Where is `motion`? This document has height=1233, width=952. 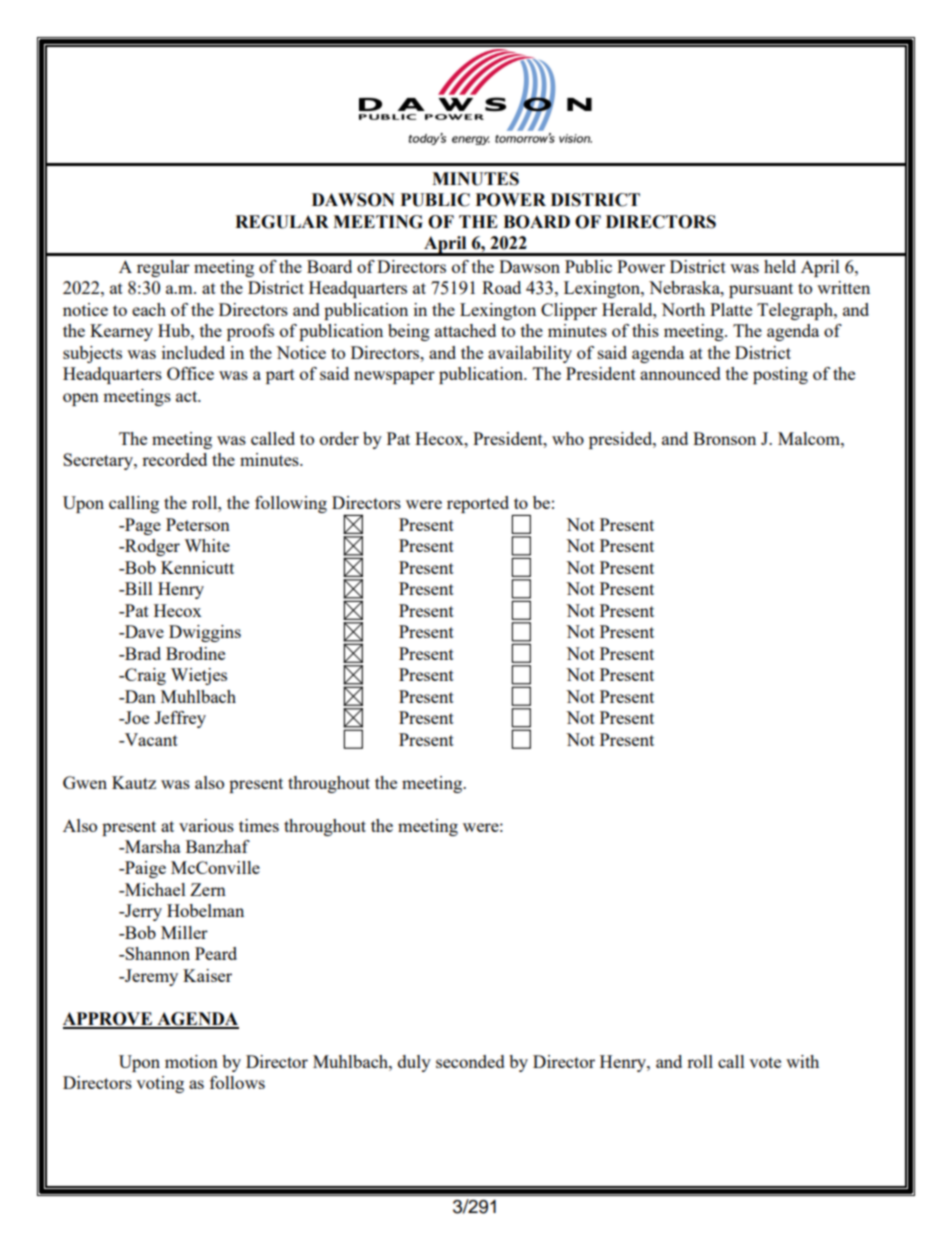
motion is located at coordinates (191, 1061).
